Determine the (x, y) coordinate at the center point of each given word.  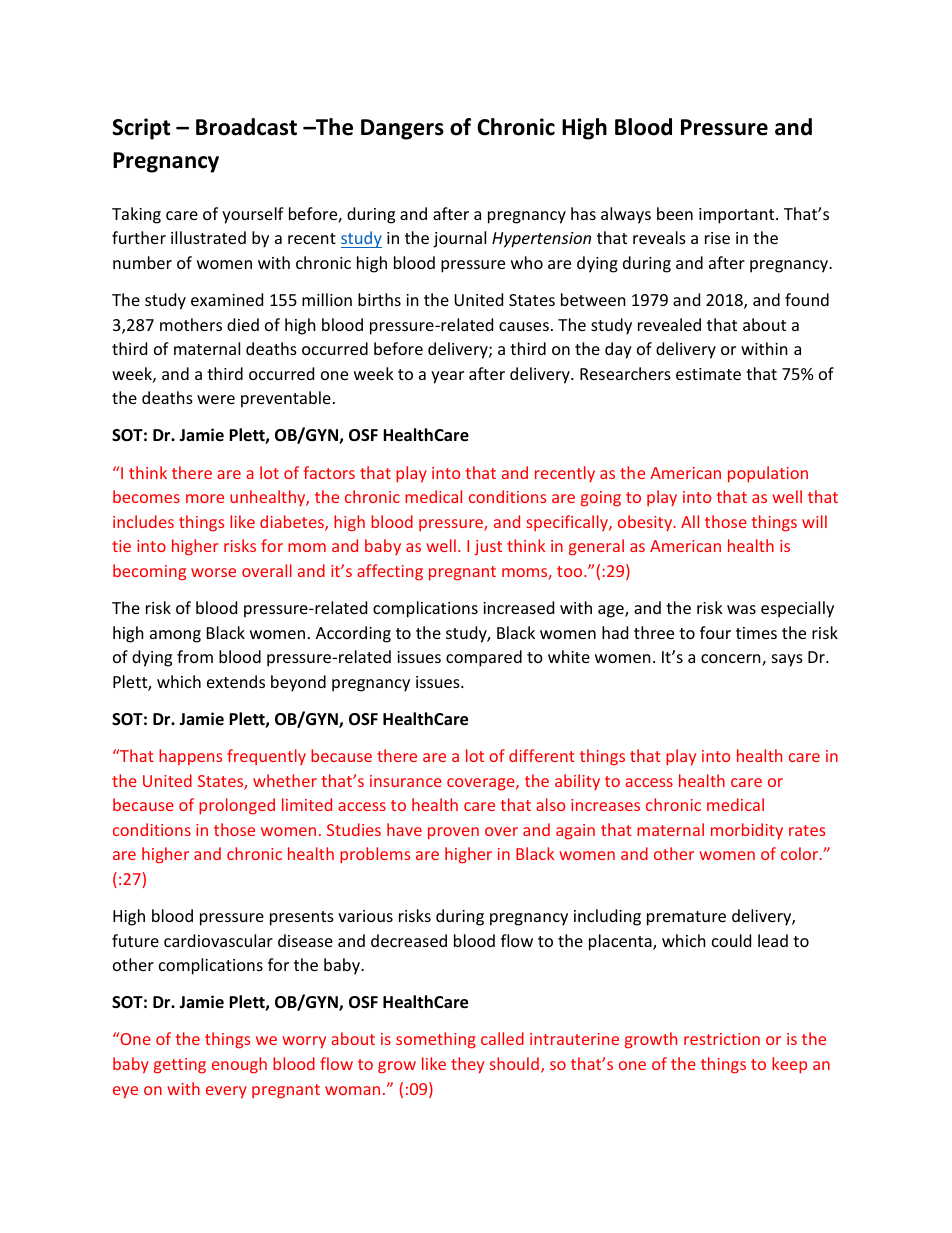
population (768, 474)
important (738, 216)
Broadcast (246, 127)
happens (190, 757)
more (205, 498)
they (467, 1065)
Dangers (402, 129)
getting (180, 1066)
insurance (406, 781)
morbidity (747, 831)
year (447, 377)
